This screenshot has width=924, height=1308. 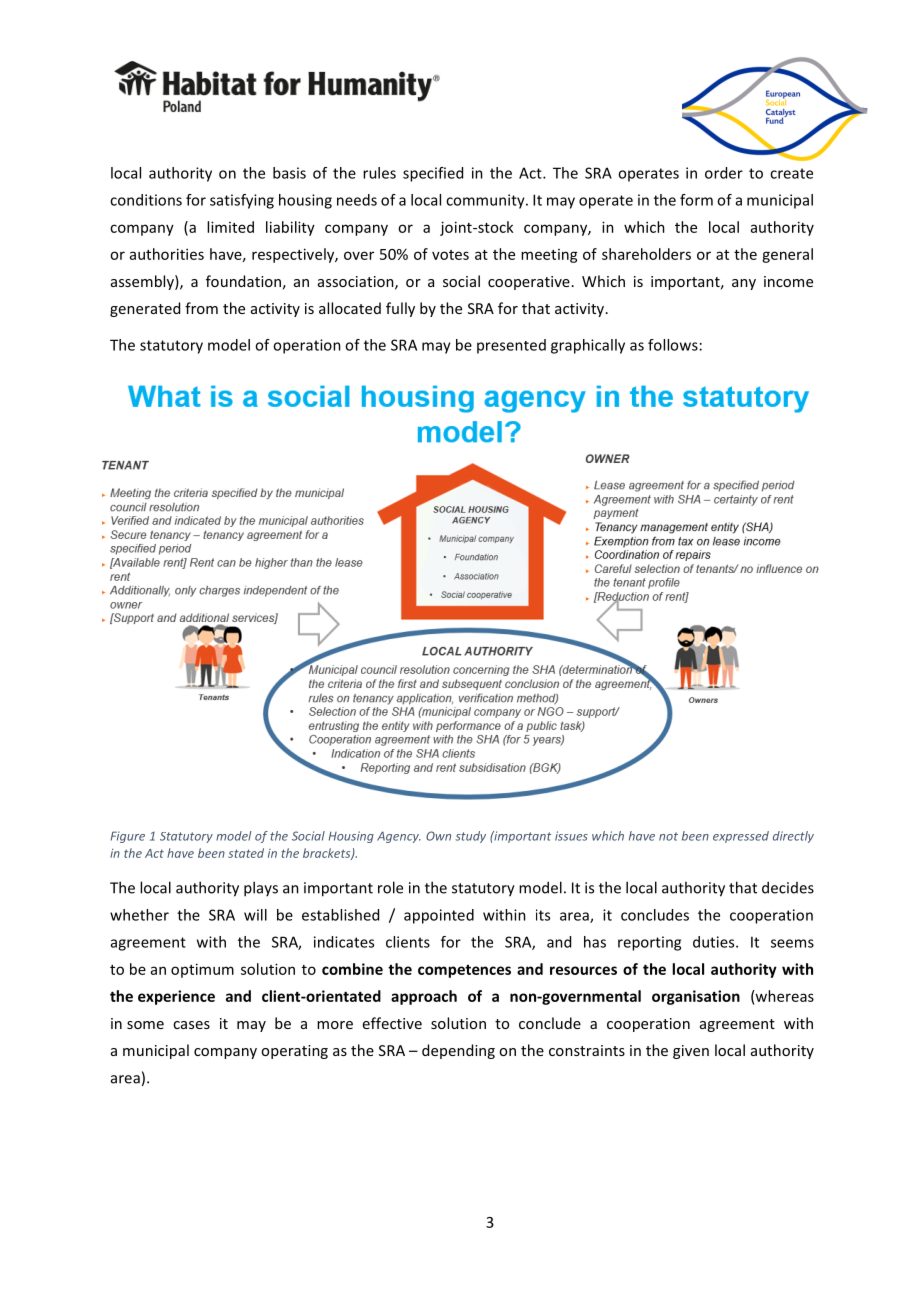 I want to click on given, so click(x=691, y=1052).
